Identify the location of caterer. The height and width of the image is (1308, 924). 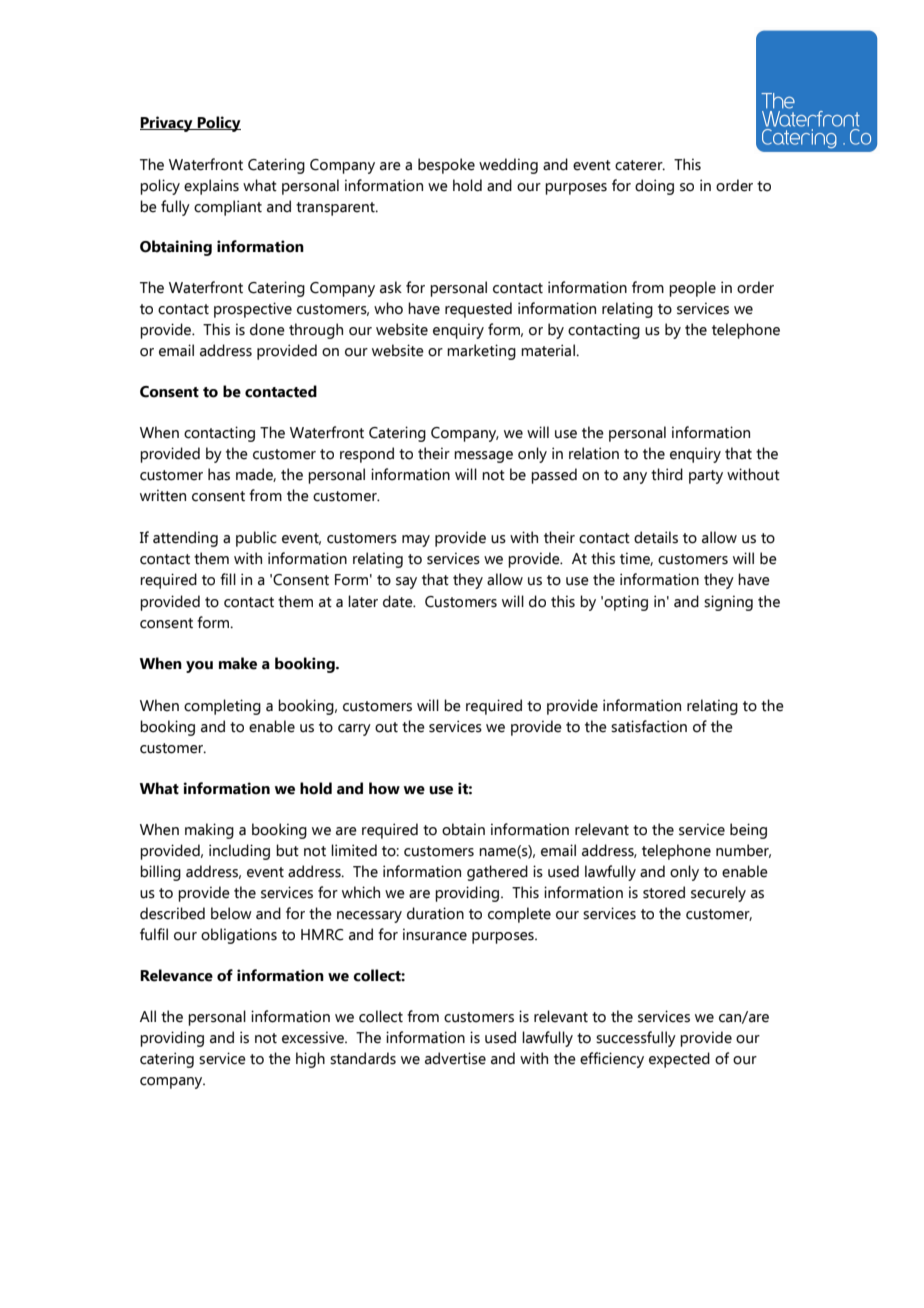
(640, 165).
